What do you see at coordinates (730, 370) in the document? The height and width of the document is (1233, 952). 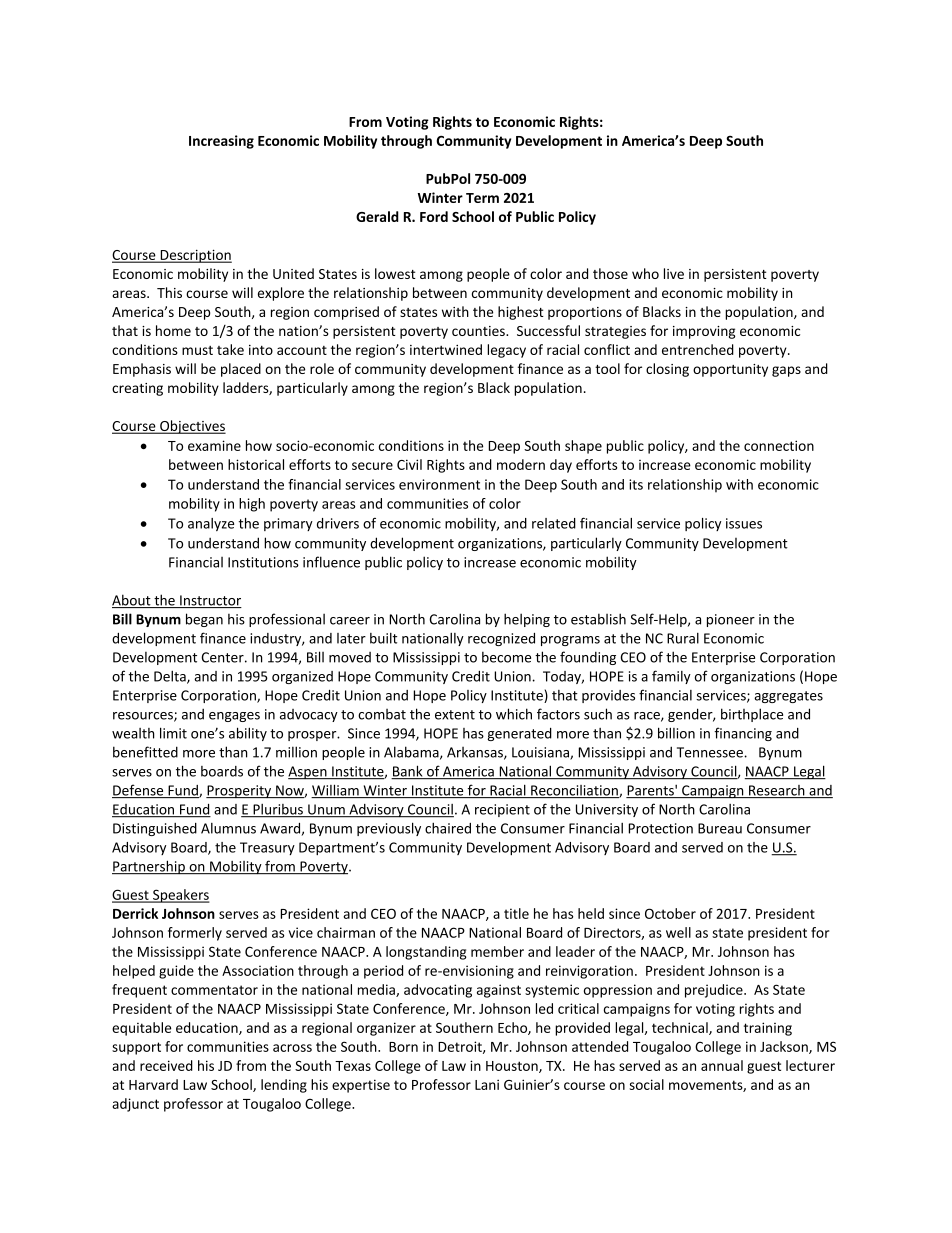 I see `opportunity` at bounding box center [730, 370].
